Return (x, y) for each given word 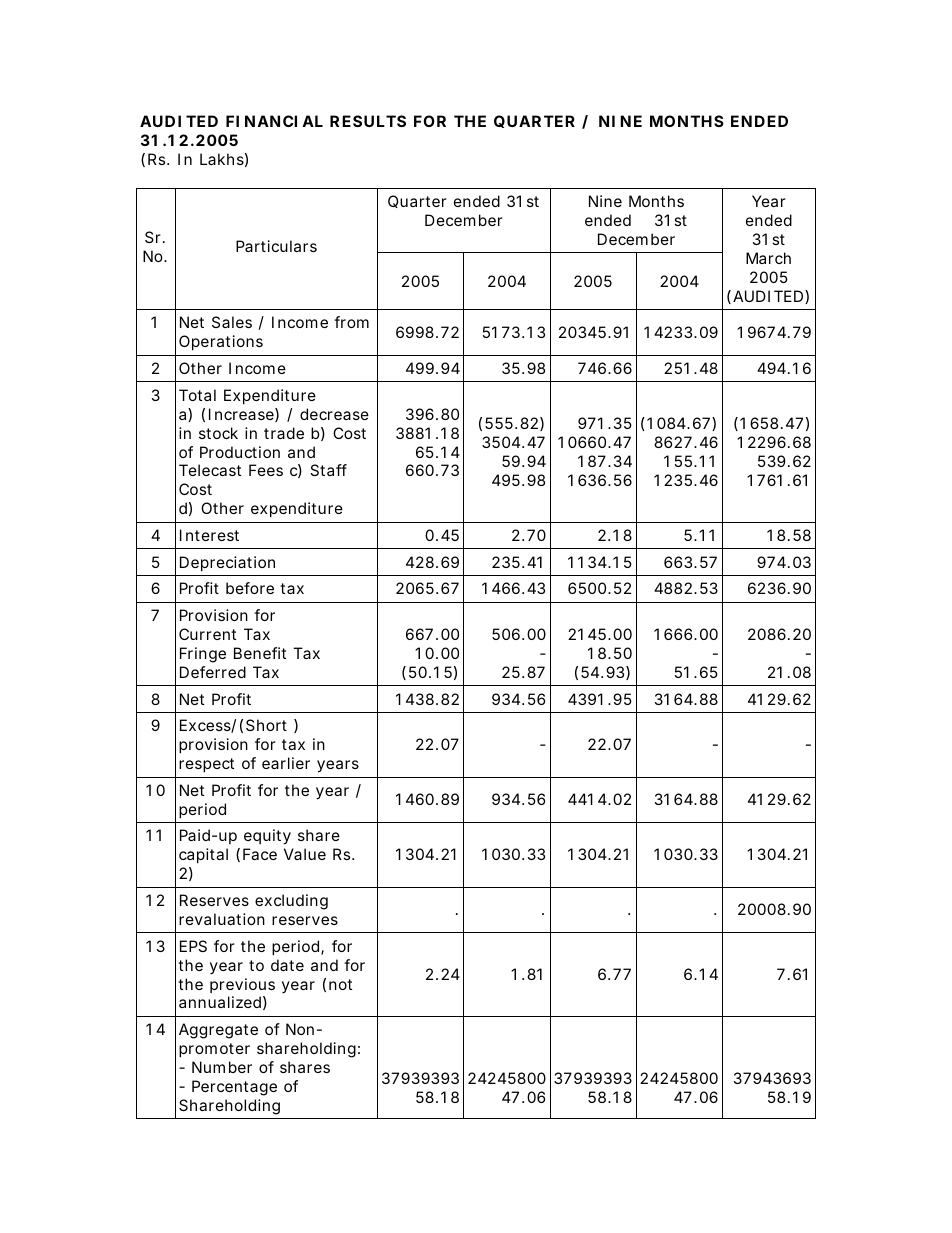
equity (267, 837)
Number (222, 1067)
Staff (328, 470)
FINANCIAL (274, 121)
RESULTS (368, 121)
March (768, 258)
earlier (286, 763)
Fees (266, 470)
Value (305, 854)
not (340, 984)
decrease (334, 414)
